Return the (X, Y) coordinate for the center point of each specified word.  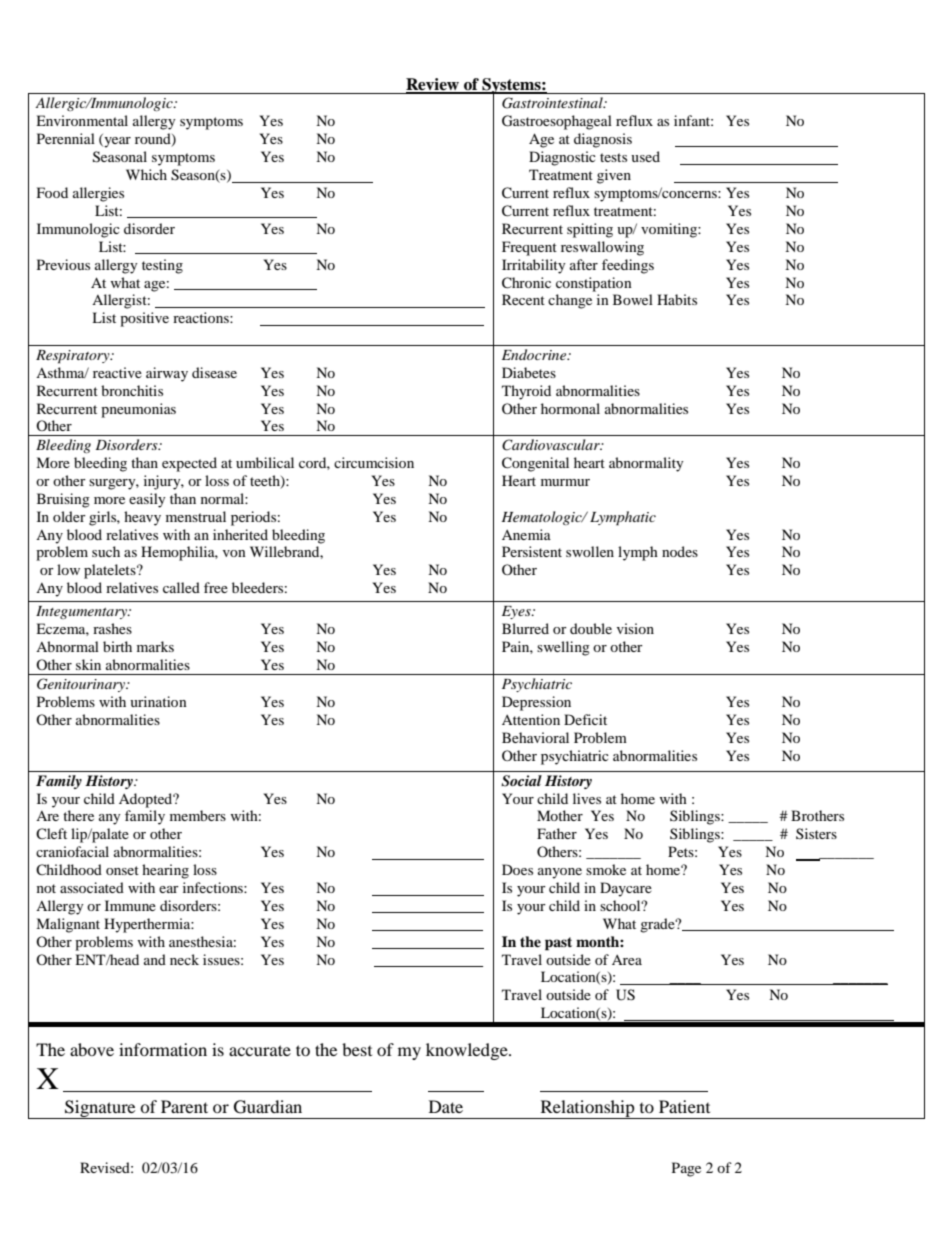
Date (446, 1106)
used (645, 156)
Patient (684, 1106)
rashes (112, 628)
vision (635, 628)
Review (433, 85)
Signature (100, 1109)
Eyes (517, 612)
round (154, 140)
